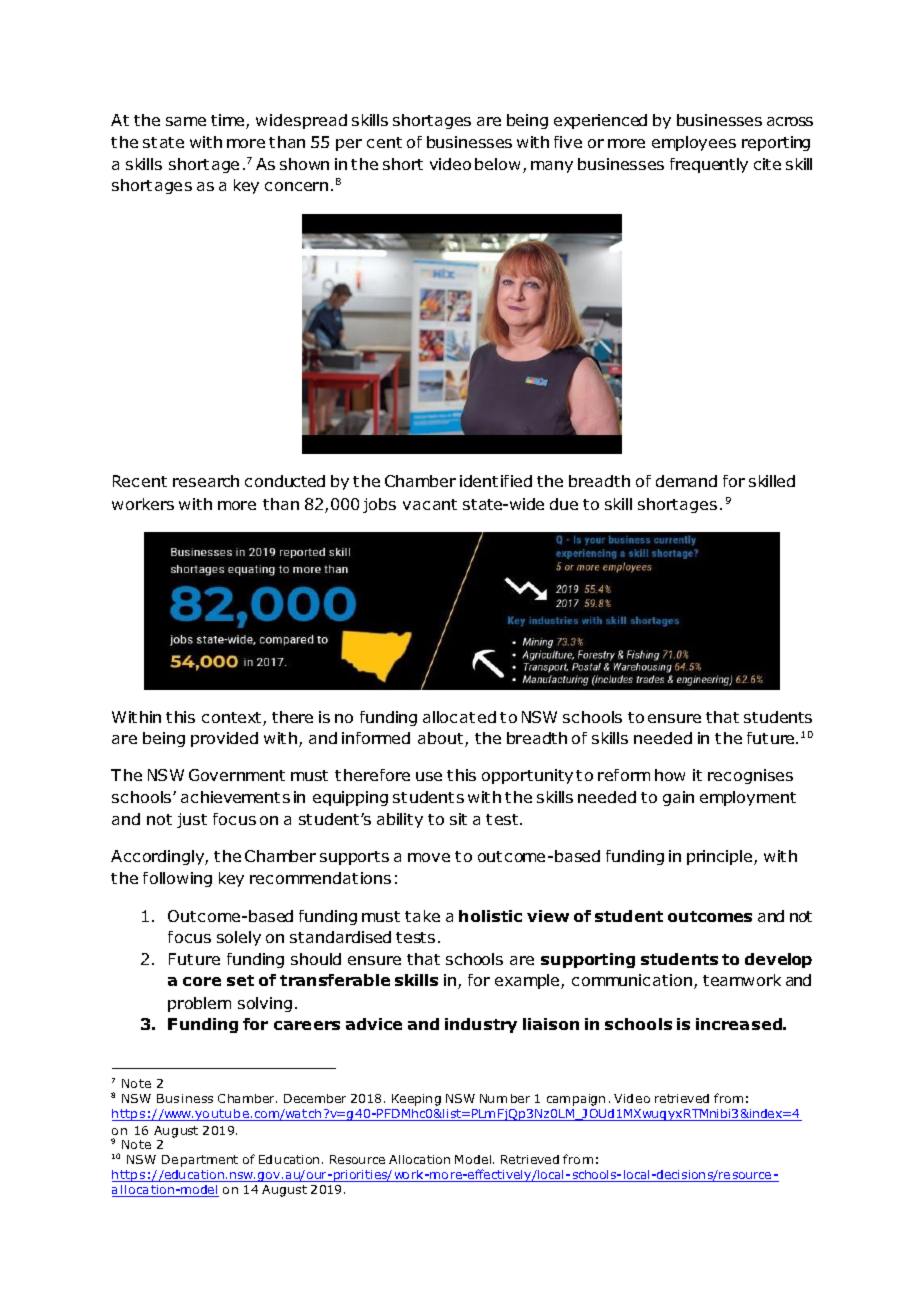 This image has height=1308, width=924. Describe the element at coordinates (229, 121) in the image. I see `time` at that location.
